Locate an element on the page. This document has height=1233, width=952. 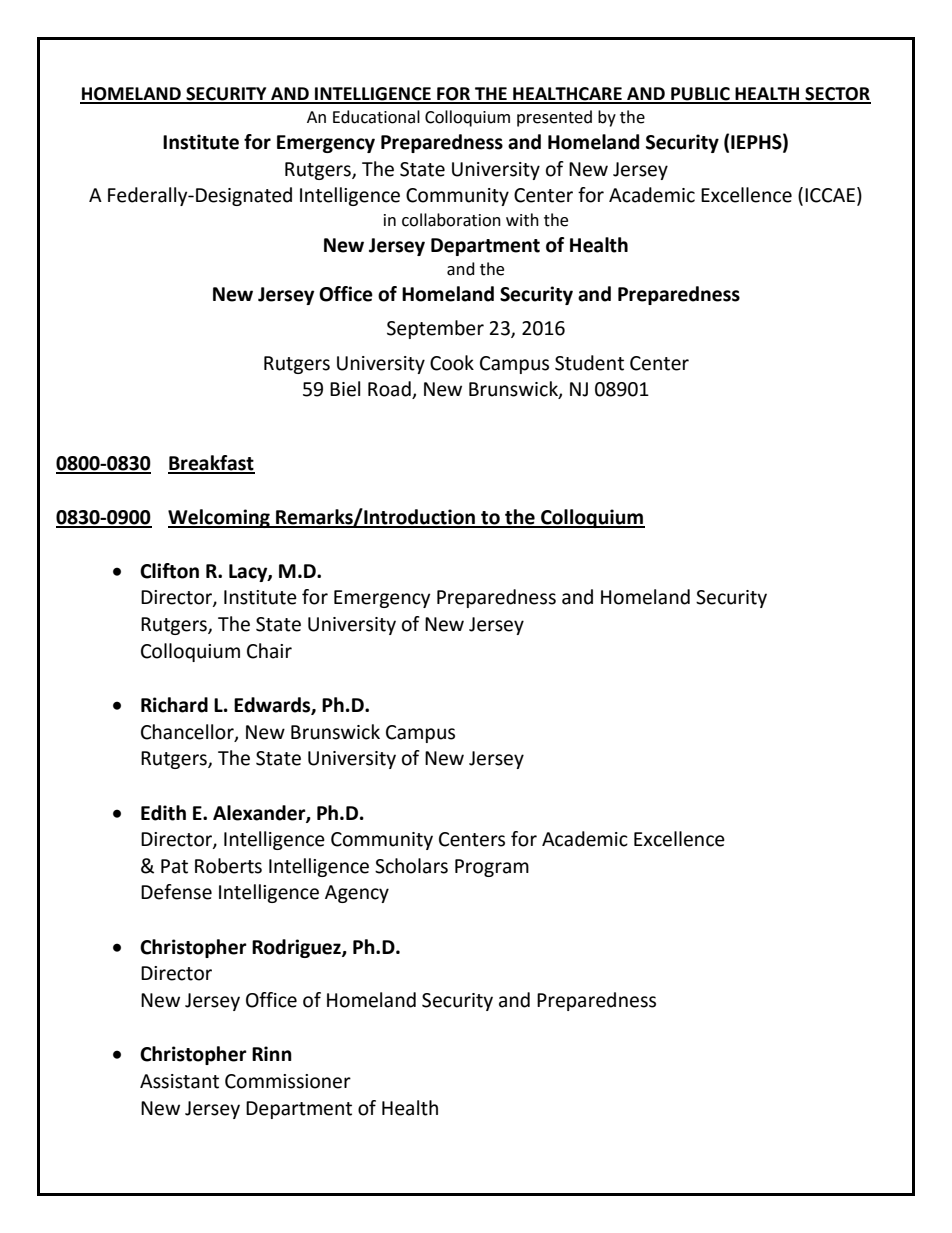
Chair is located at coordinates (269, 651).
